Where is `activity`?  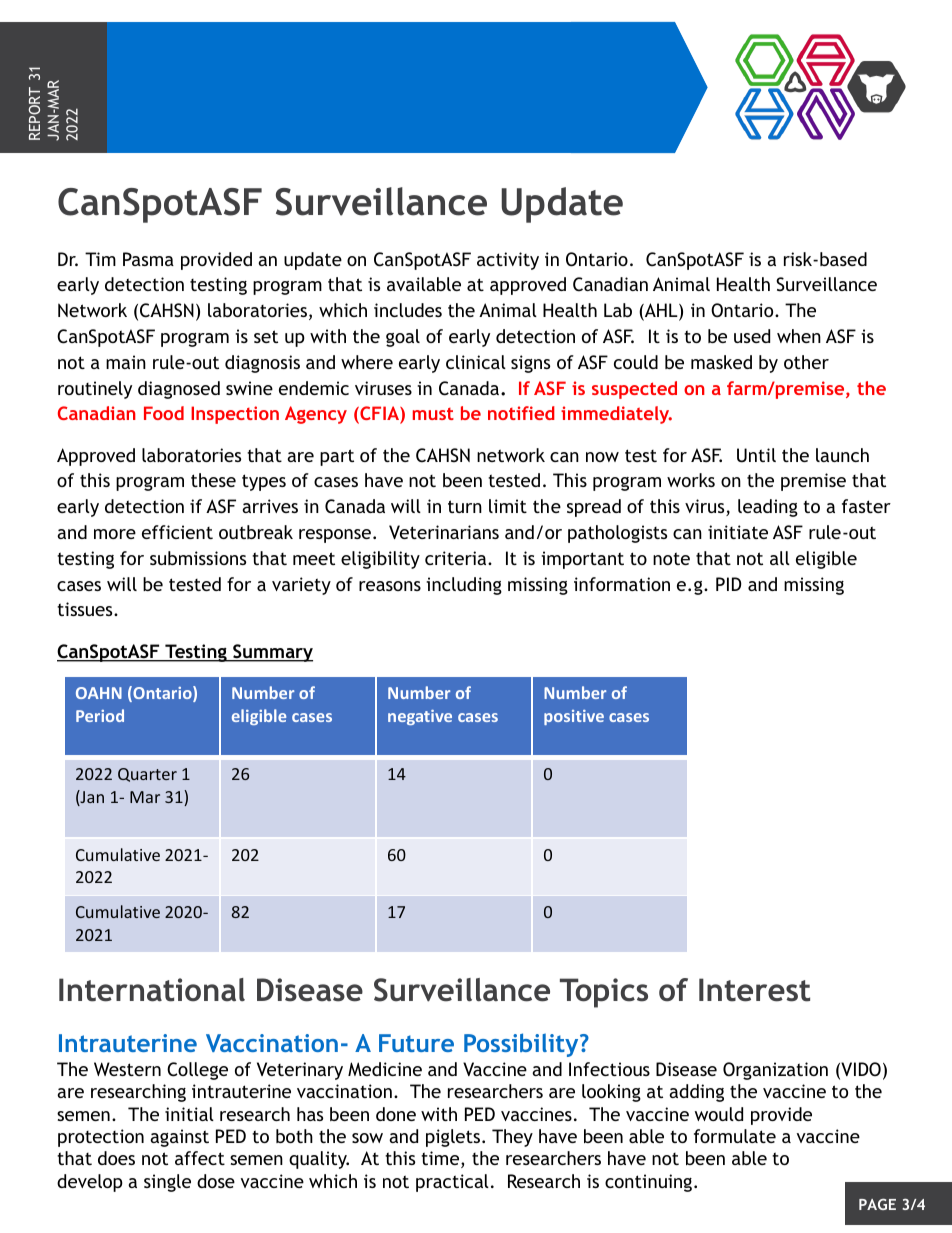
activity is located at coordinates (508, 261).
